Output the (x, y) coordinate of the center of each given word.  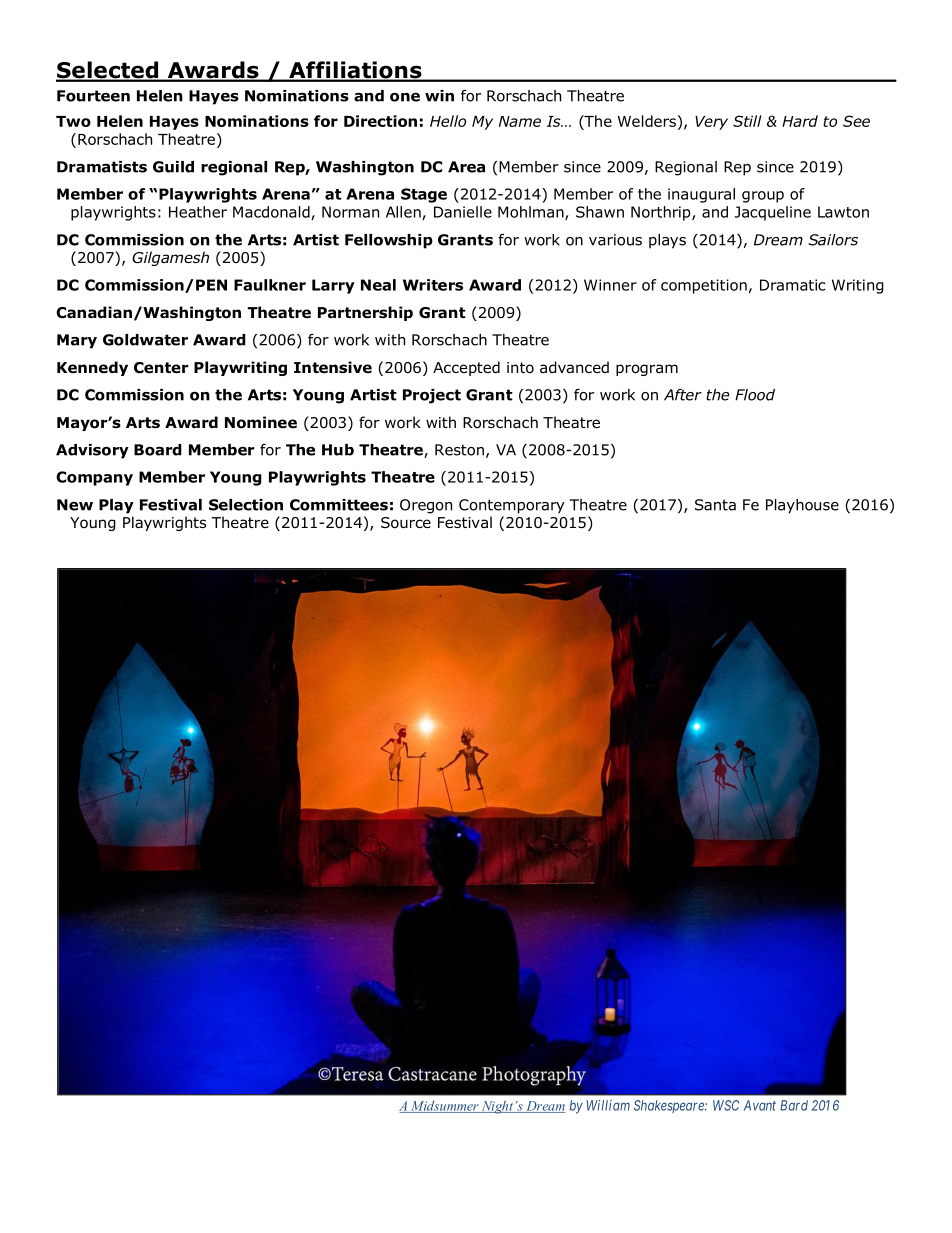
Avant (760, 1105)
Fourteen (93, 96)
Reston (459, 450)
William (608, 1105)
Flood (755, 395)
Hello (448, 121)
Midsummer (445, 1107)
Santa (715, 505)
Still (747, 121)
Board (158, 450)
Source (406, 522)
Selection (246, 505)
